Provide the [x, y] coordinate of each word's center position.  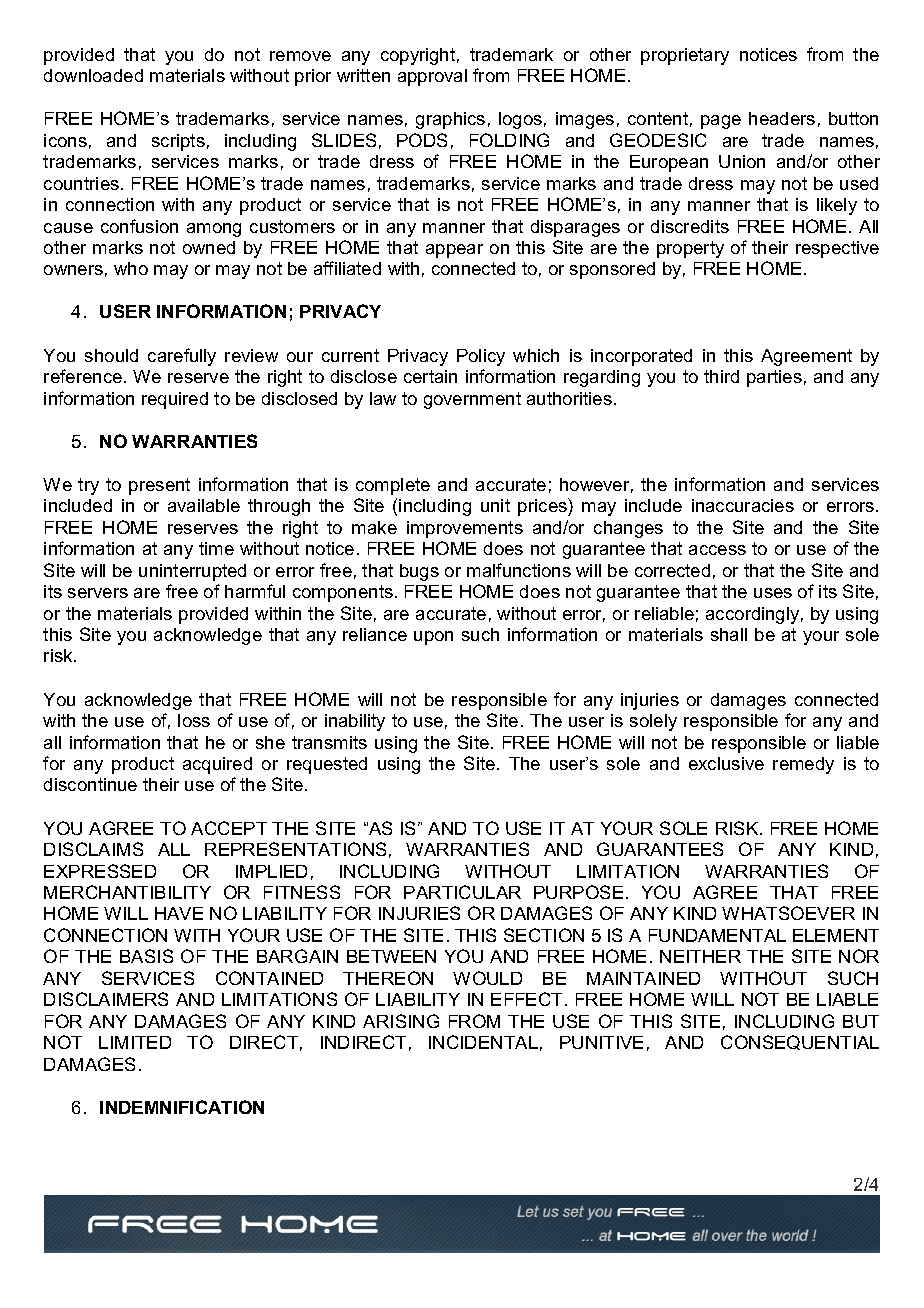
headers [782, 118]
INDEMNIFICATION [182, 1107]
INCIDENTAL [483, 1042]
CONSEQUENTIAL [800, 1042]
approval [432, 77]
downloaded [93, 75]
